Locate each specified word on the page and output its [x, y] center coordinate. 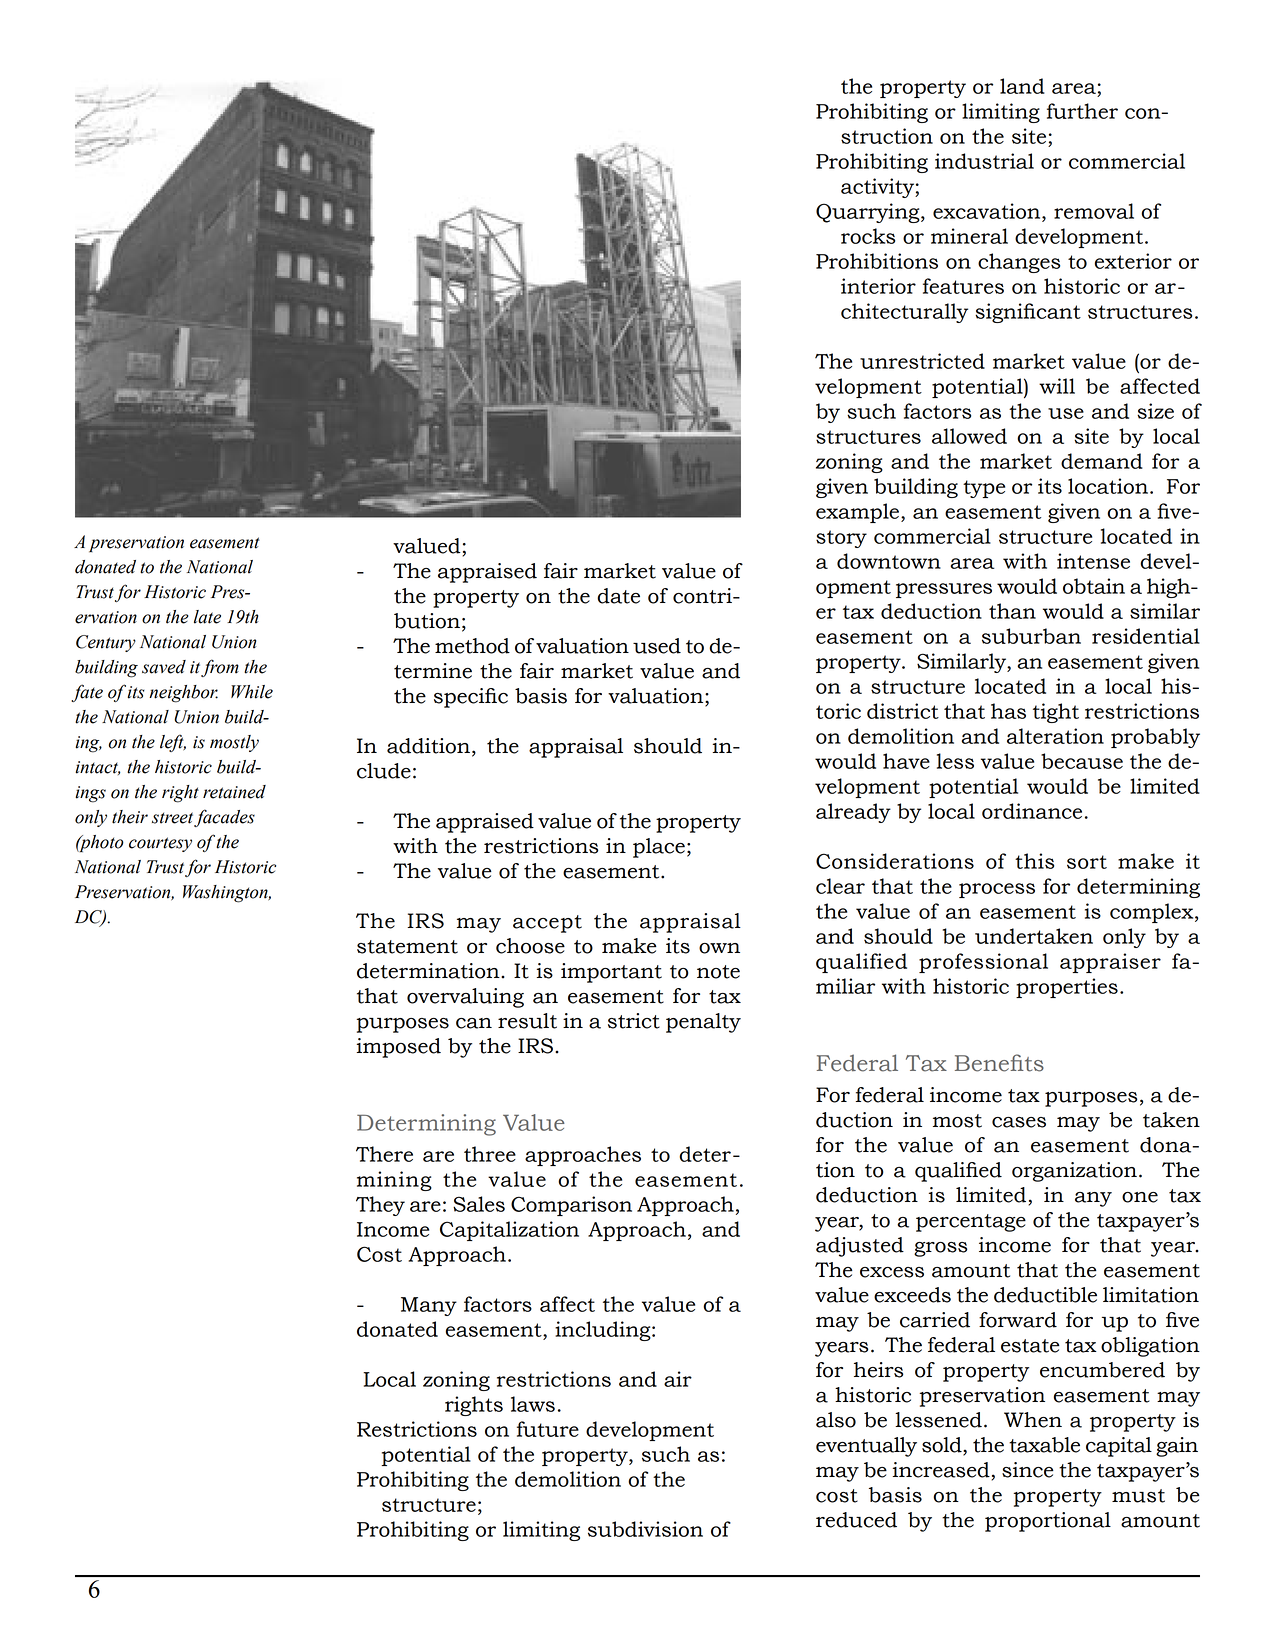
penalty [703, 1023]
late [207, 617]
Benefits [999, 1063]
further [1082, 111]
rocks [868, 236]
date [618, 596]
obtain [1094, 586]
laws [533, 1404]
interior [878, 286]
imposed [399, 1048]
